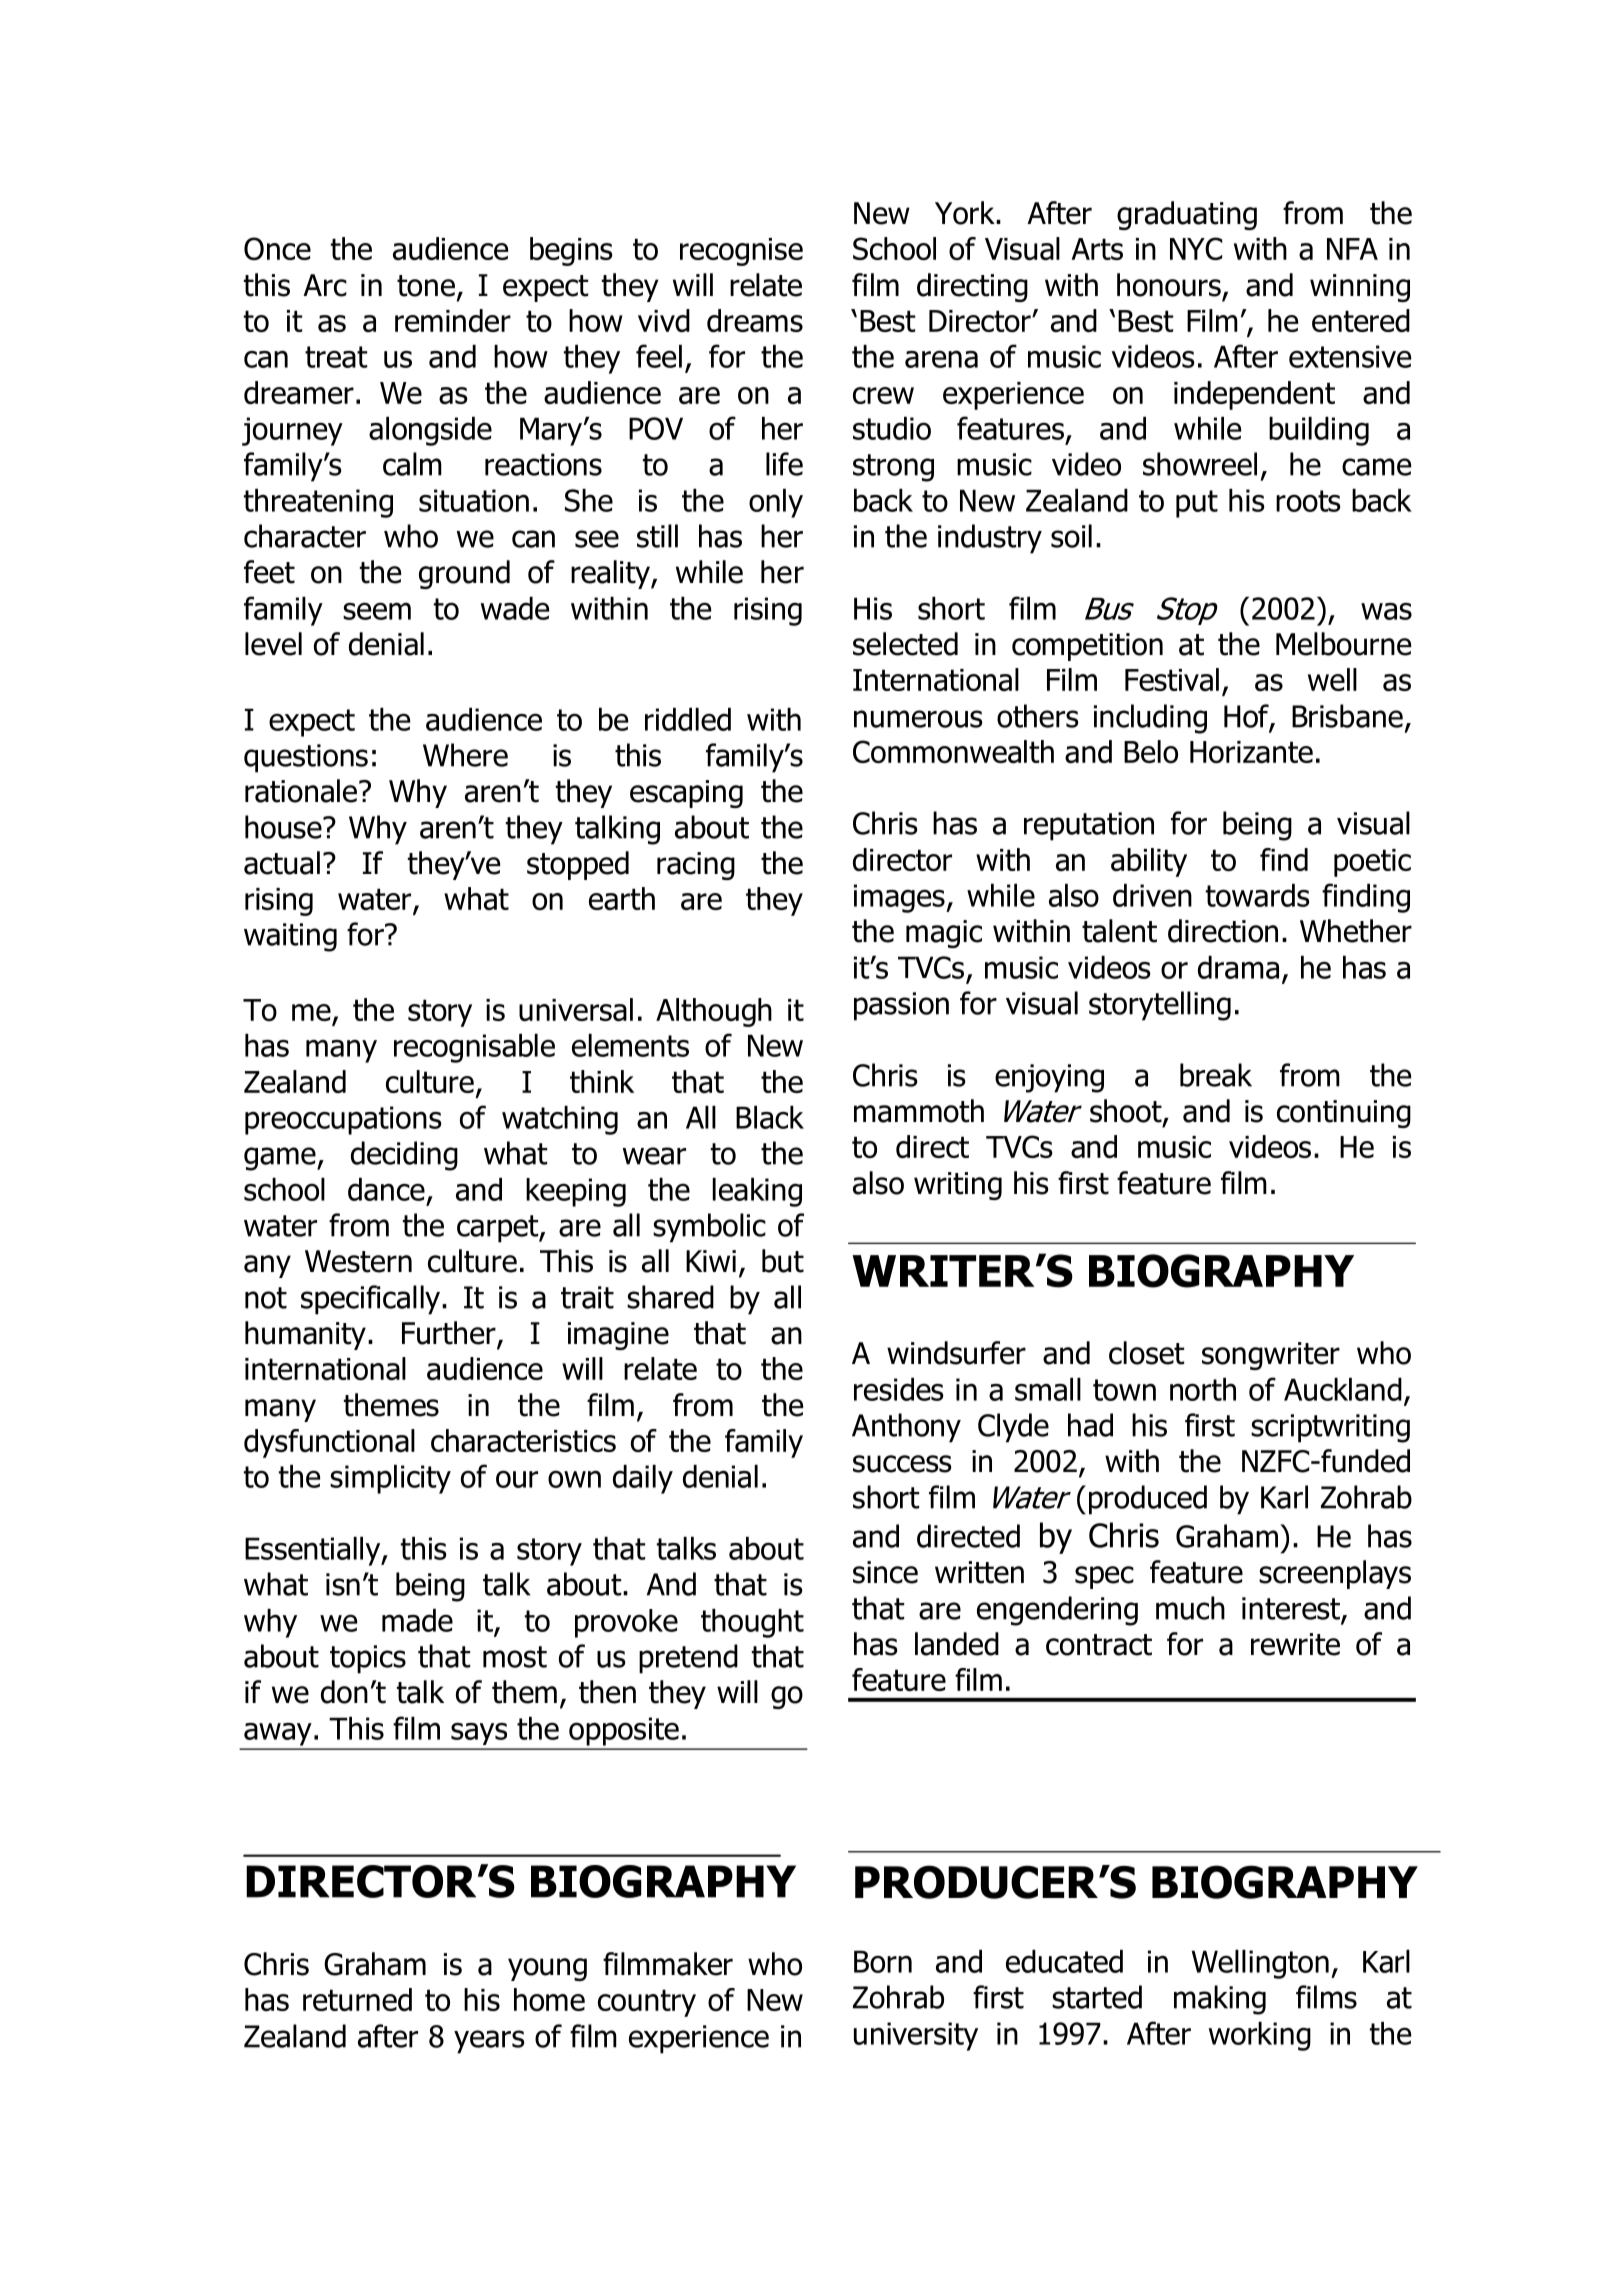  What do you see at coordinates (1196, 248) in the document?
I see `NYC` at bounding box center [1196, 248].
